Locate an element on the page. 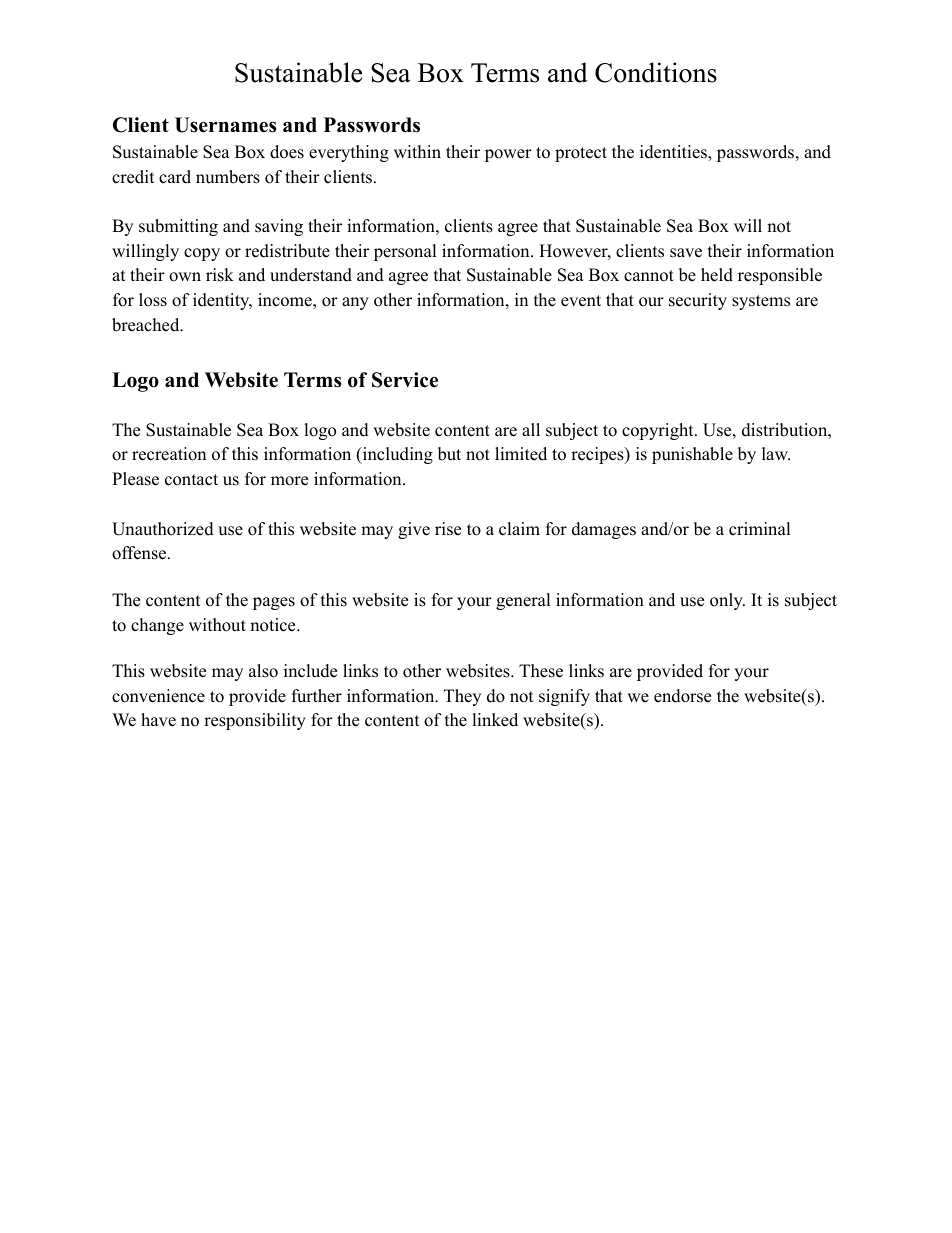 The height and width of the image is (1233, 952). convenience is located at coordinates (158, 696).
